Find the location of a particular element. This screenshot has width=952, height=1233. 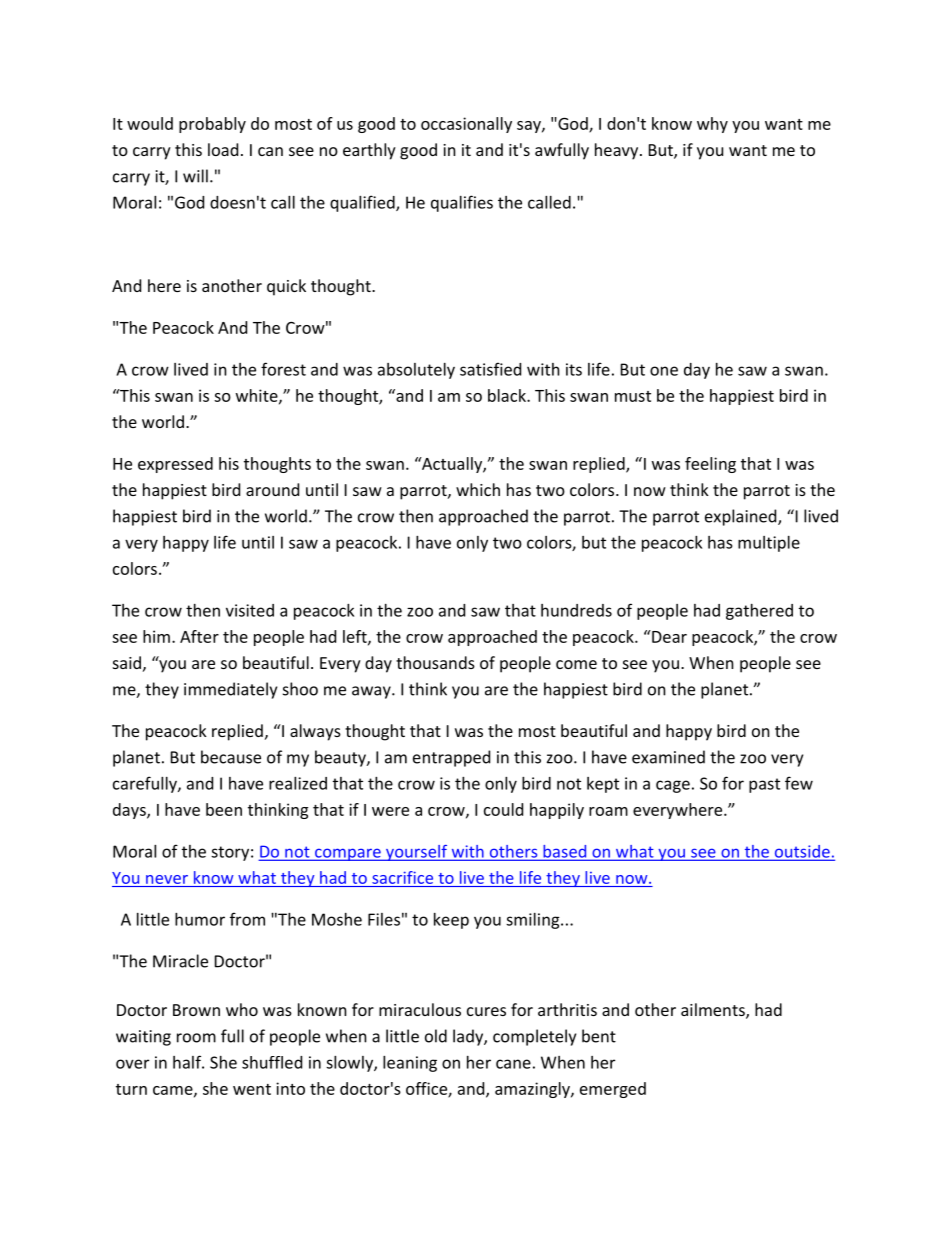

occasionally is located at coordinates (466, 125).
